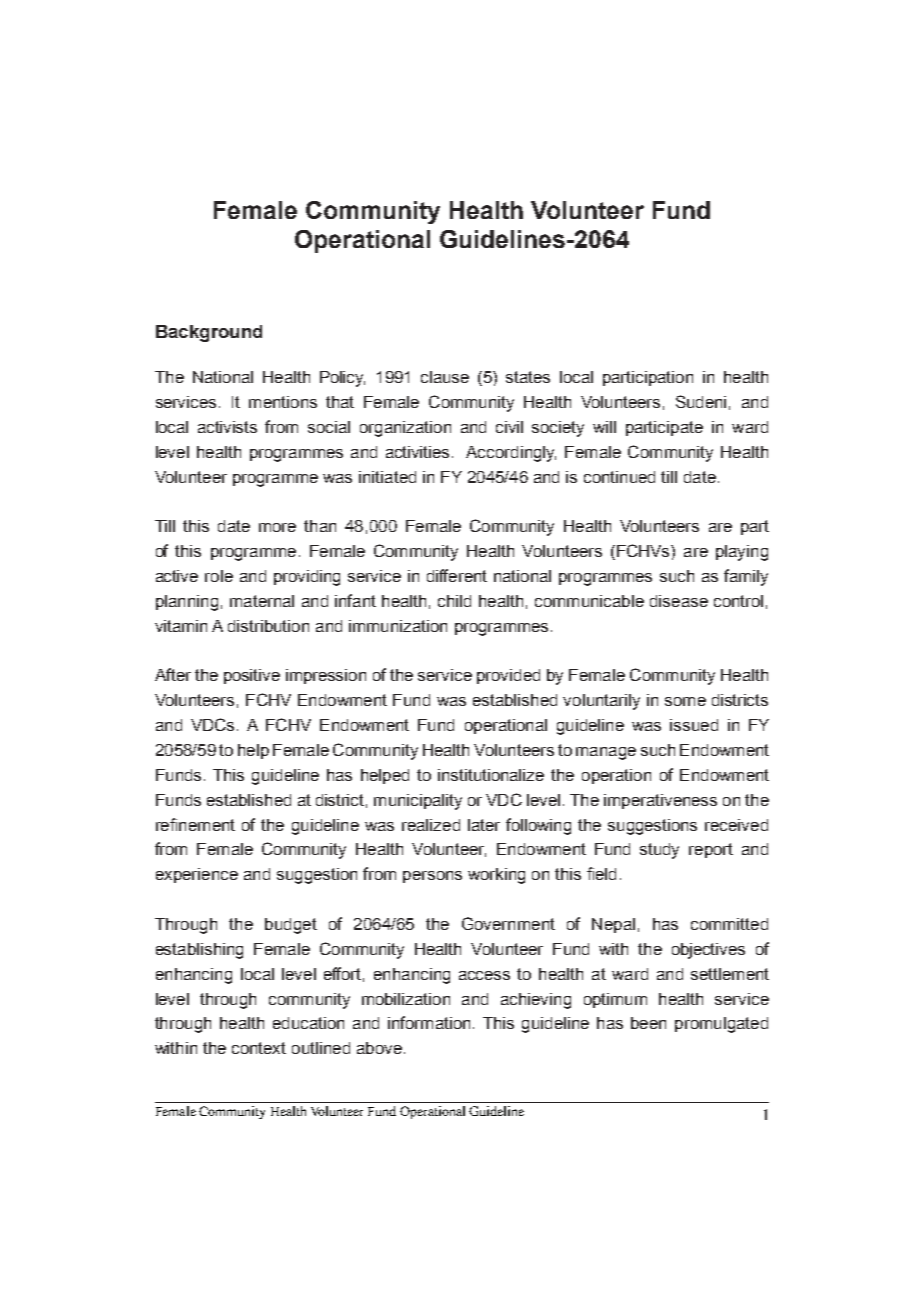 Image resolution: width=924 pixels, height=1308 pixels. What do you see at coordinates (445, 377) in the screenshot?
I see `clause` at bounding box center [445, 377].
